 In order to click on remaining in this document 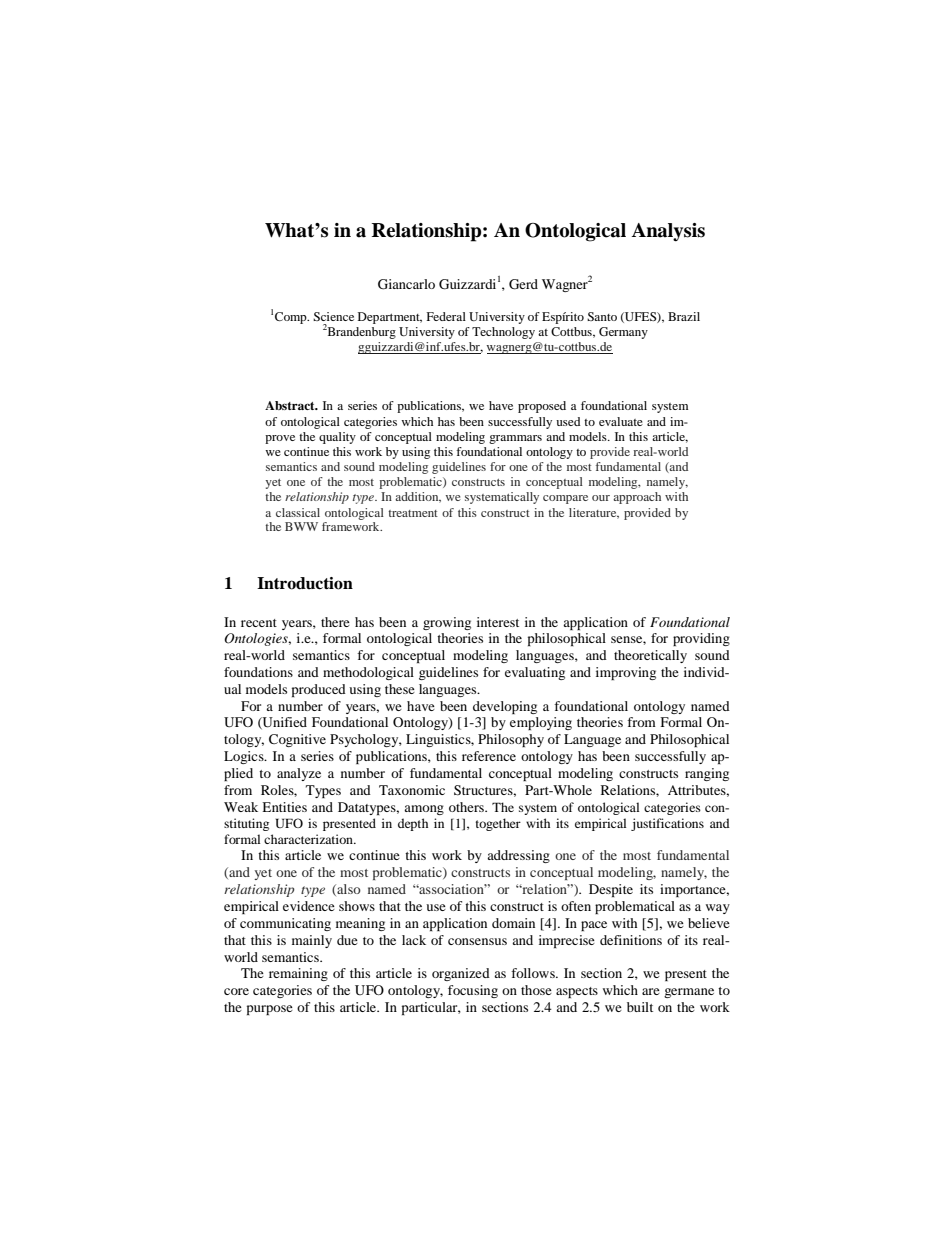, I will do `click(298, 974)`.
